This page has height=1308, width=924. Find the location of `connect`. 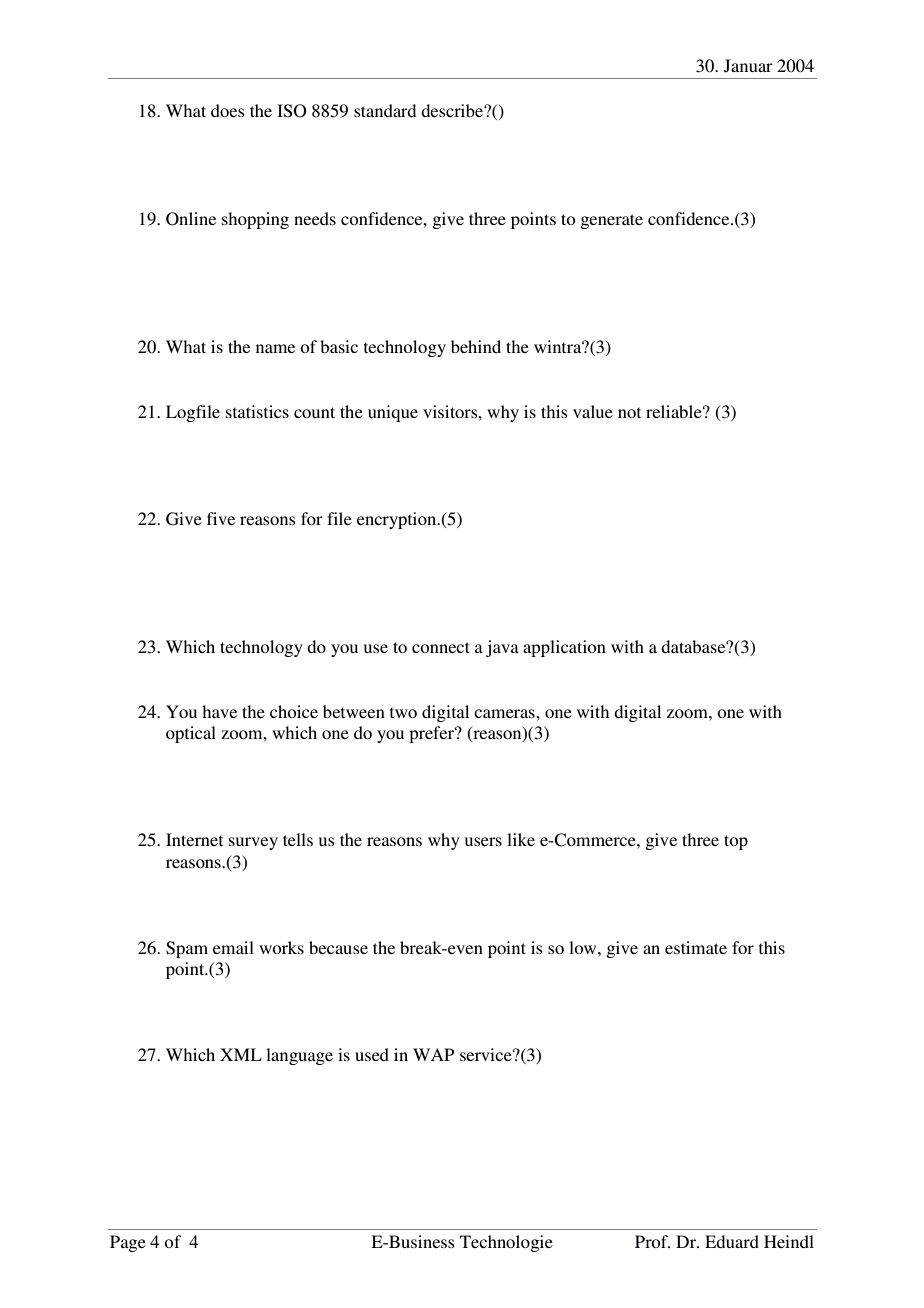

connect is located at coordinates (441, 647).
